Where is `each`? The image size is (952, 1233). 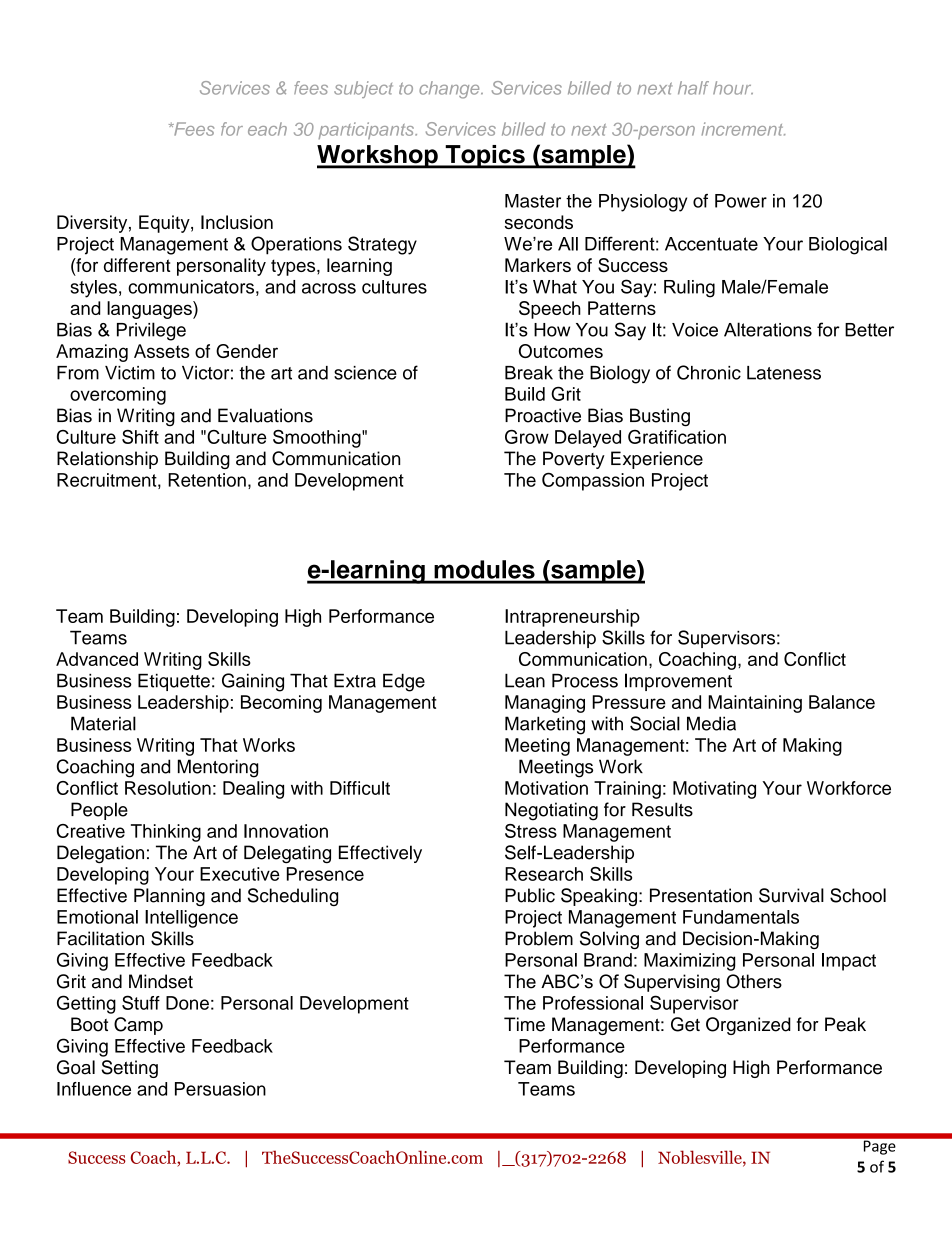
each is located at coordinates (267, 129).
